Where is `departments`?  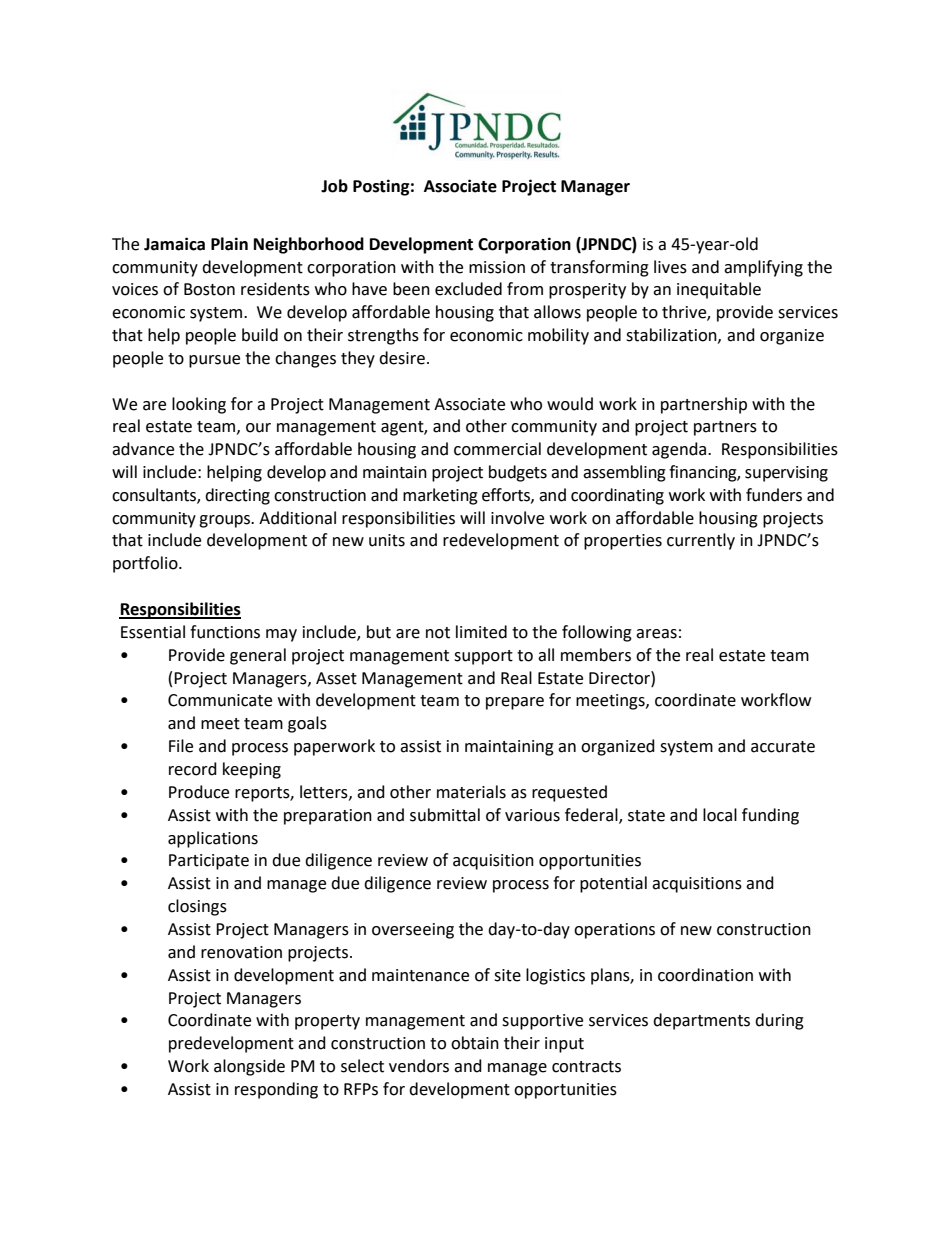 departments is located at coordinates (701, 1021).
